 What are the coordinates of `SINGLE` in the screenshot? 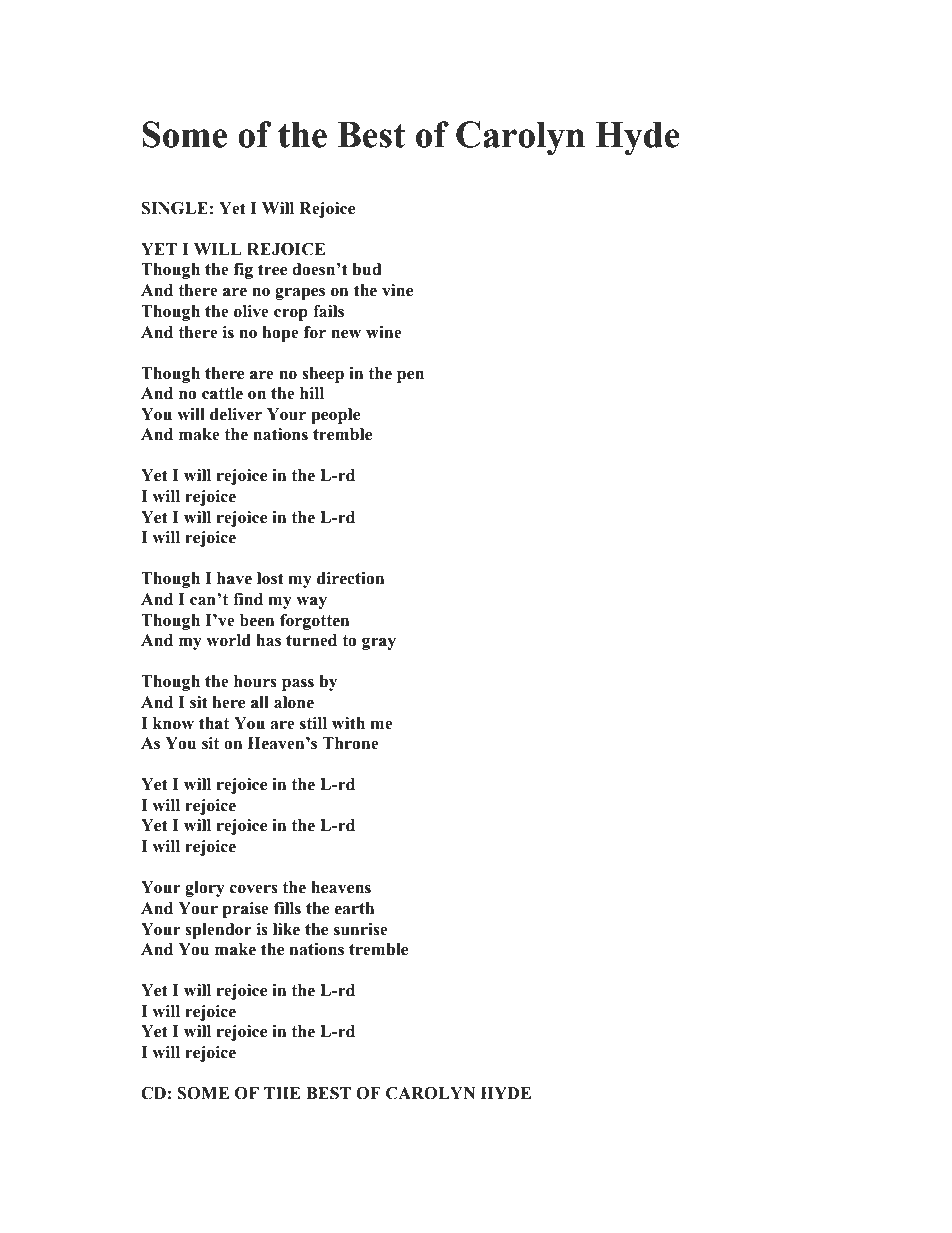 It's located at (175, 208).
